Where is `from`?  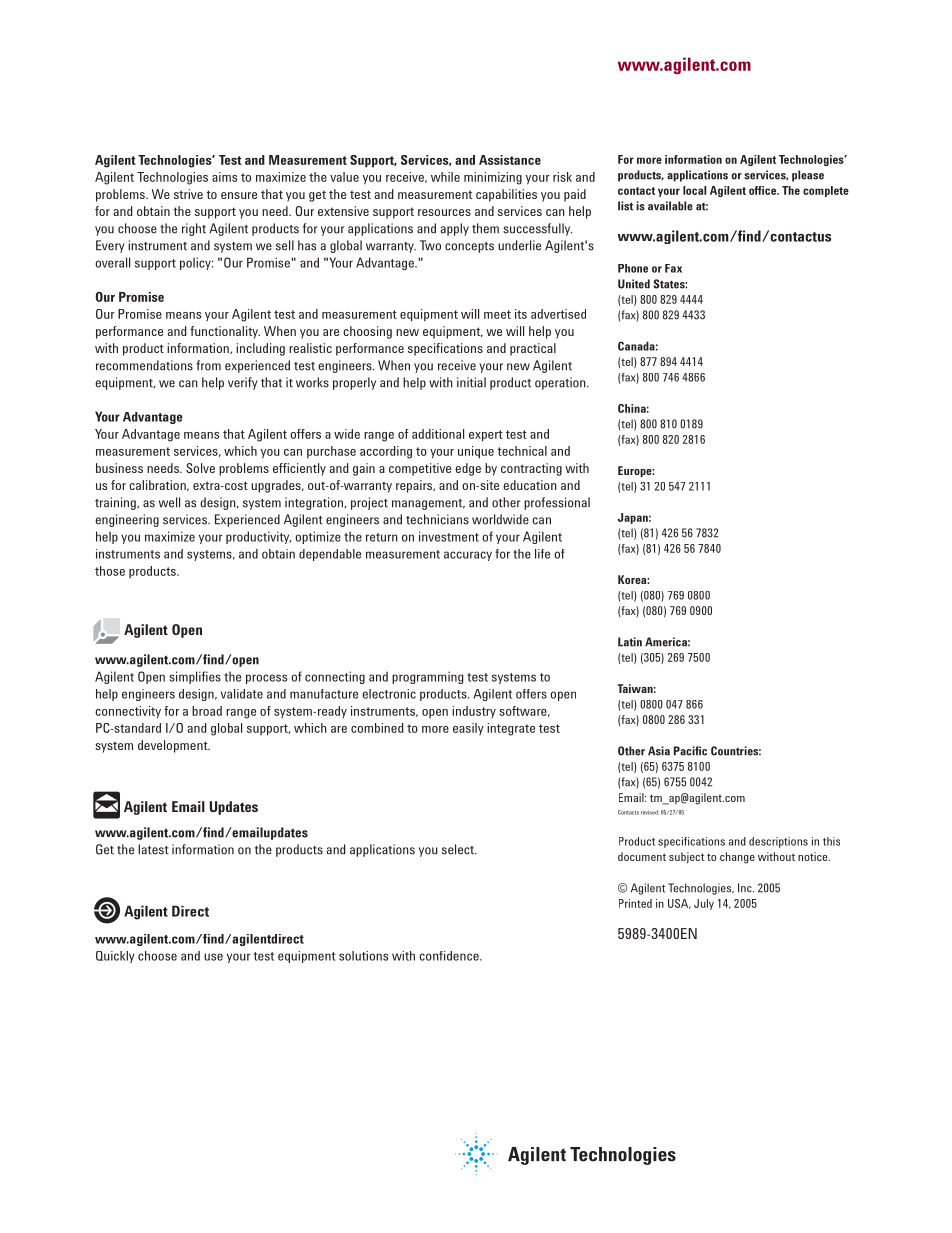
from is located at coordinates (208, 365).
